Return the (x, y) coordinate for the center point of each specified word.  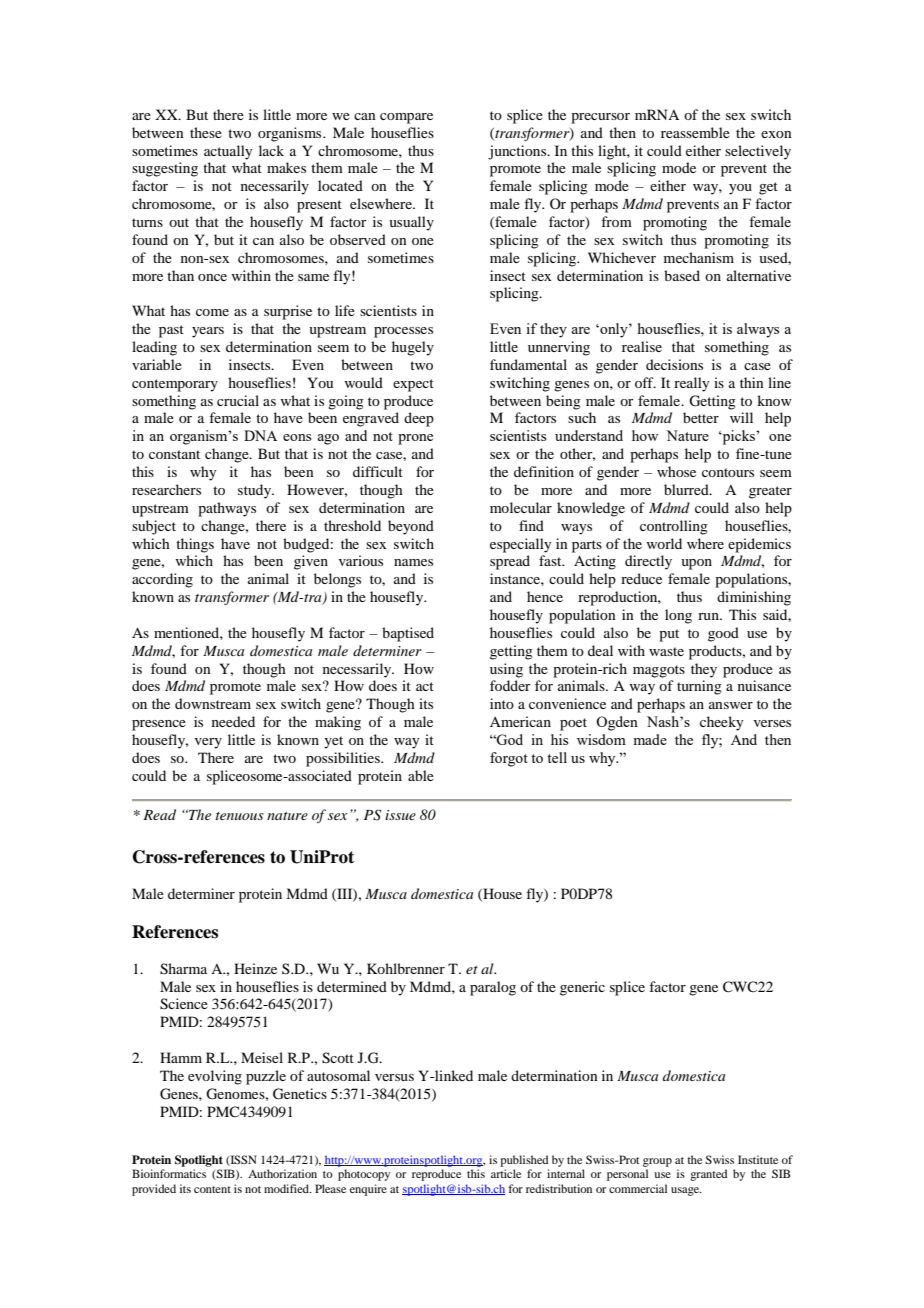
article (506, 1173)
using (506, 670)
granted (708, 1175)
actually (228, 152)
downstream (213, 703)
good (723, 634)
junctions (518, 152)
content (212, 1189)
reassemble (695, 132)
